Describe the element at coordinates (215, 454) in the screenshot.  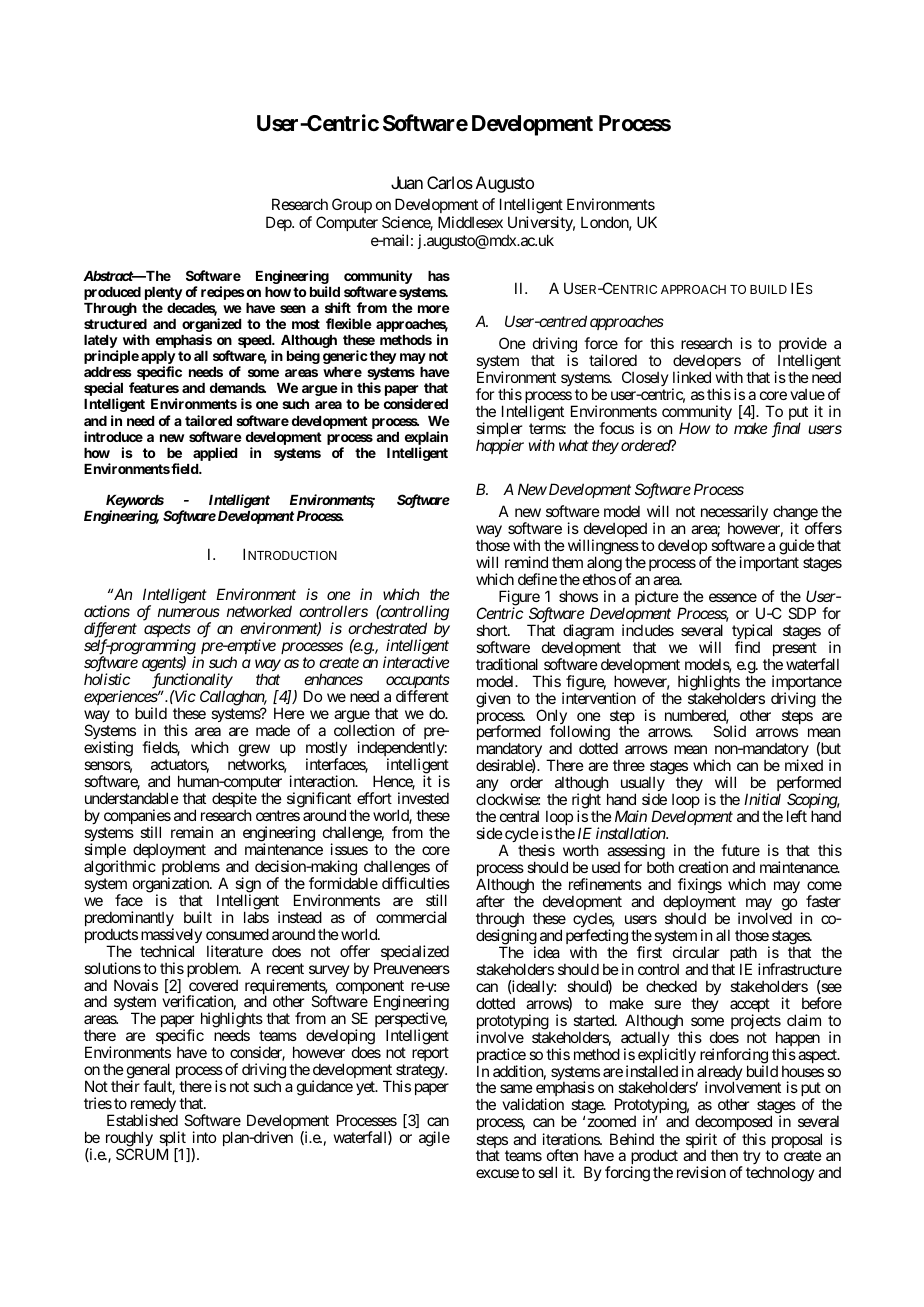
I see `applied` at that location.
